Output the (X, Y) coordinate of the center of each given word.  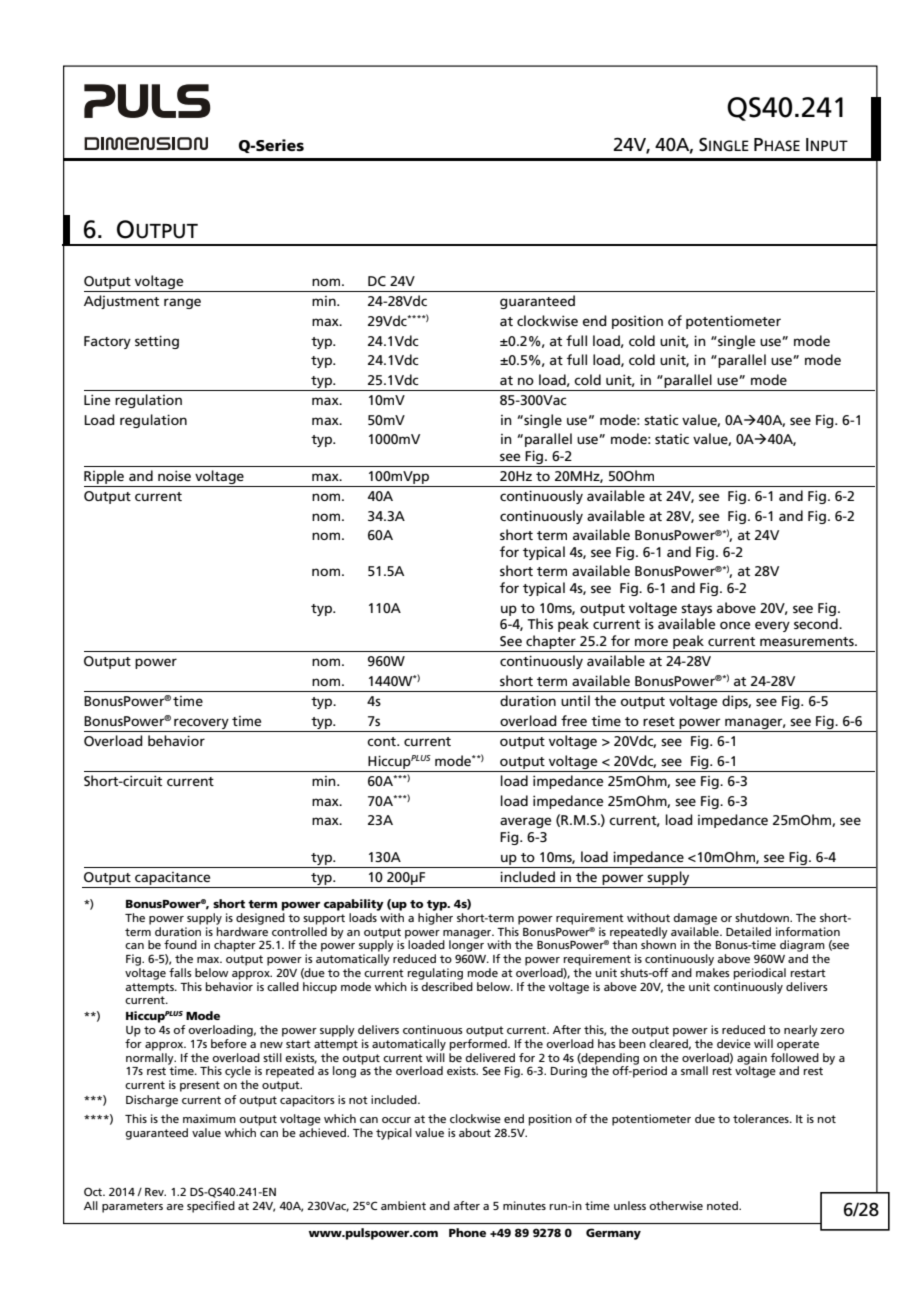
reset (659, 721)
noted (723, 1205)
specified (211, 1207)
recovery (201, 723)
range (182, 303)
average (525, 822)
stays (696, 610)
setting (157, 342)
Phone (467, 1232)
